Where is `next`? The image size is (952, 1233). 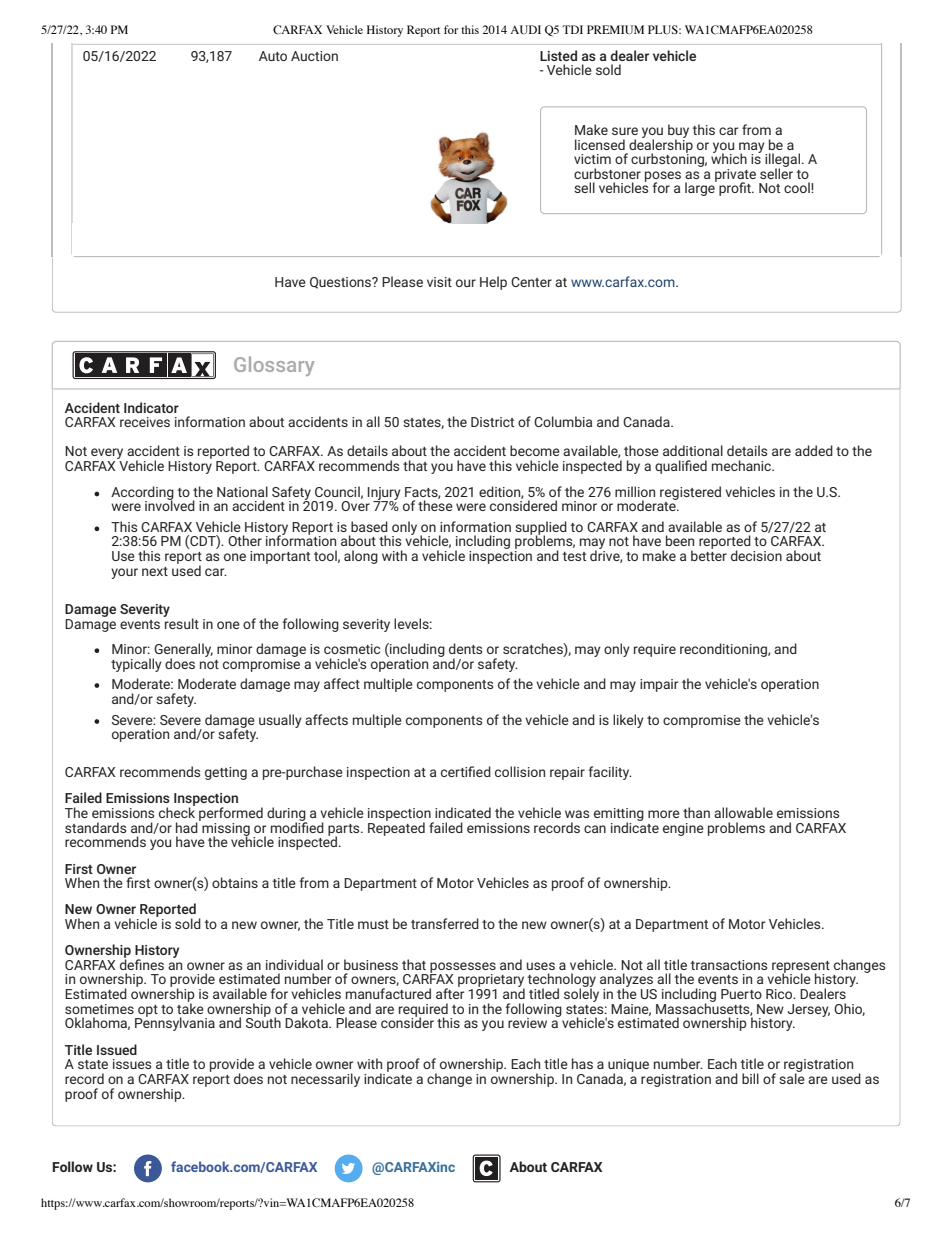
next is located at coordinates (155, 571).
